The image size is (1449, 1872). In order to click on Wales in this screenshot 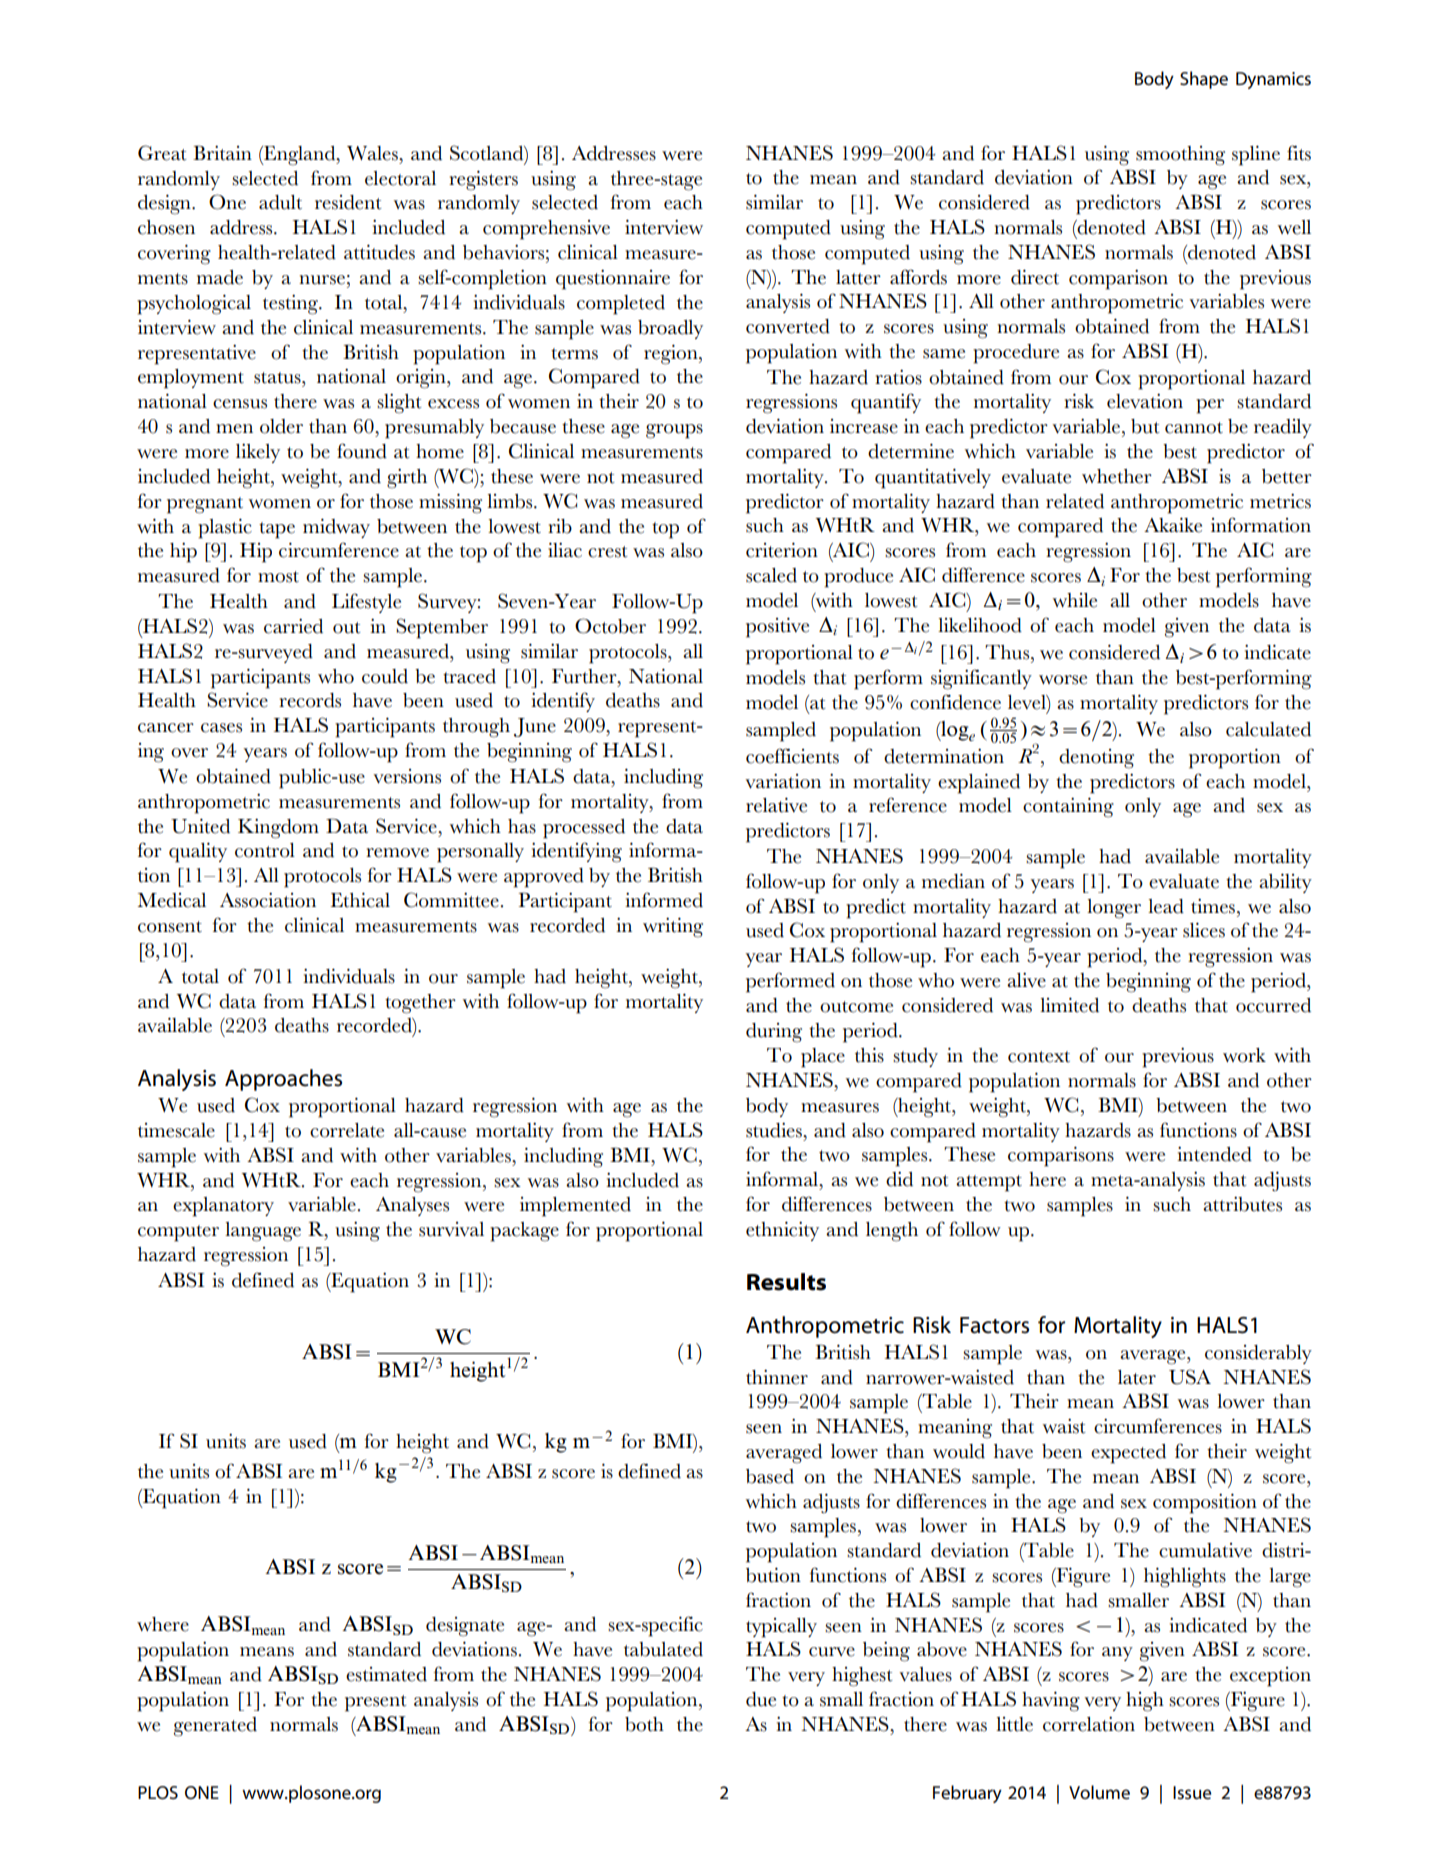, I will do `click(373, 153)`.
